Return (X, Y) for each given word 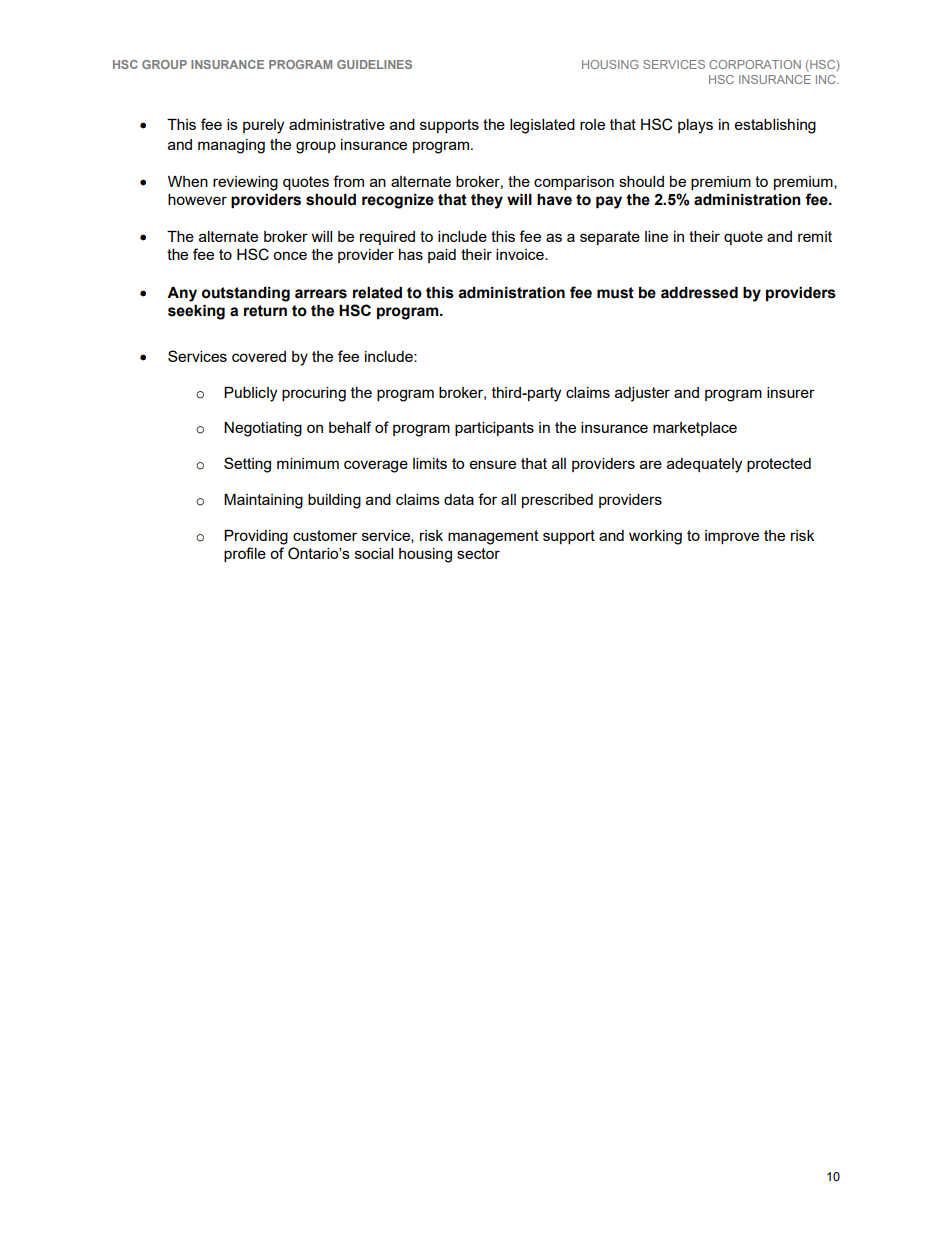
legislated (542, 126)
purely (263, 126)
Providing (256, 537)
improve (732, 537)
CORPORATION (755, 64)
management (493, 537)
